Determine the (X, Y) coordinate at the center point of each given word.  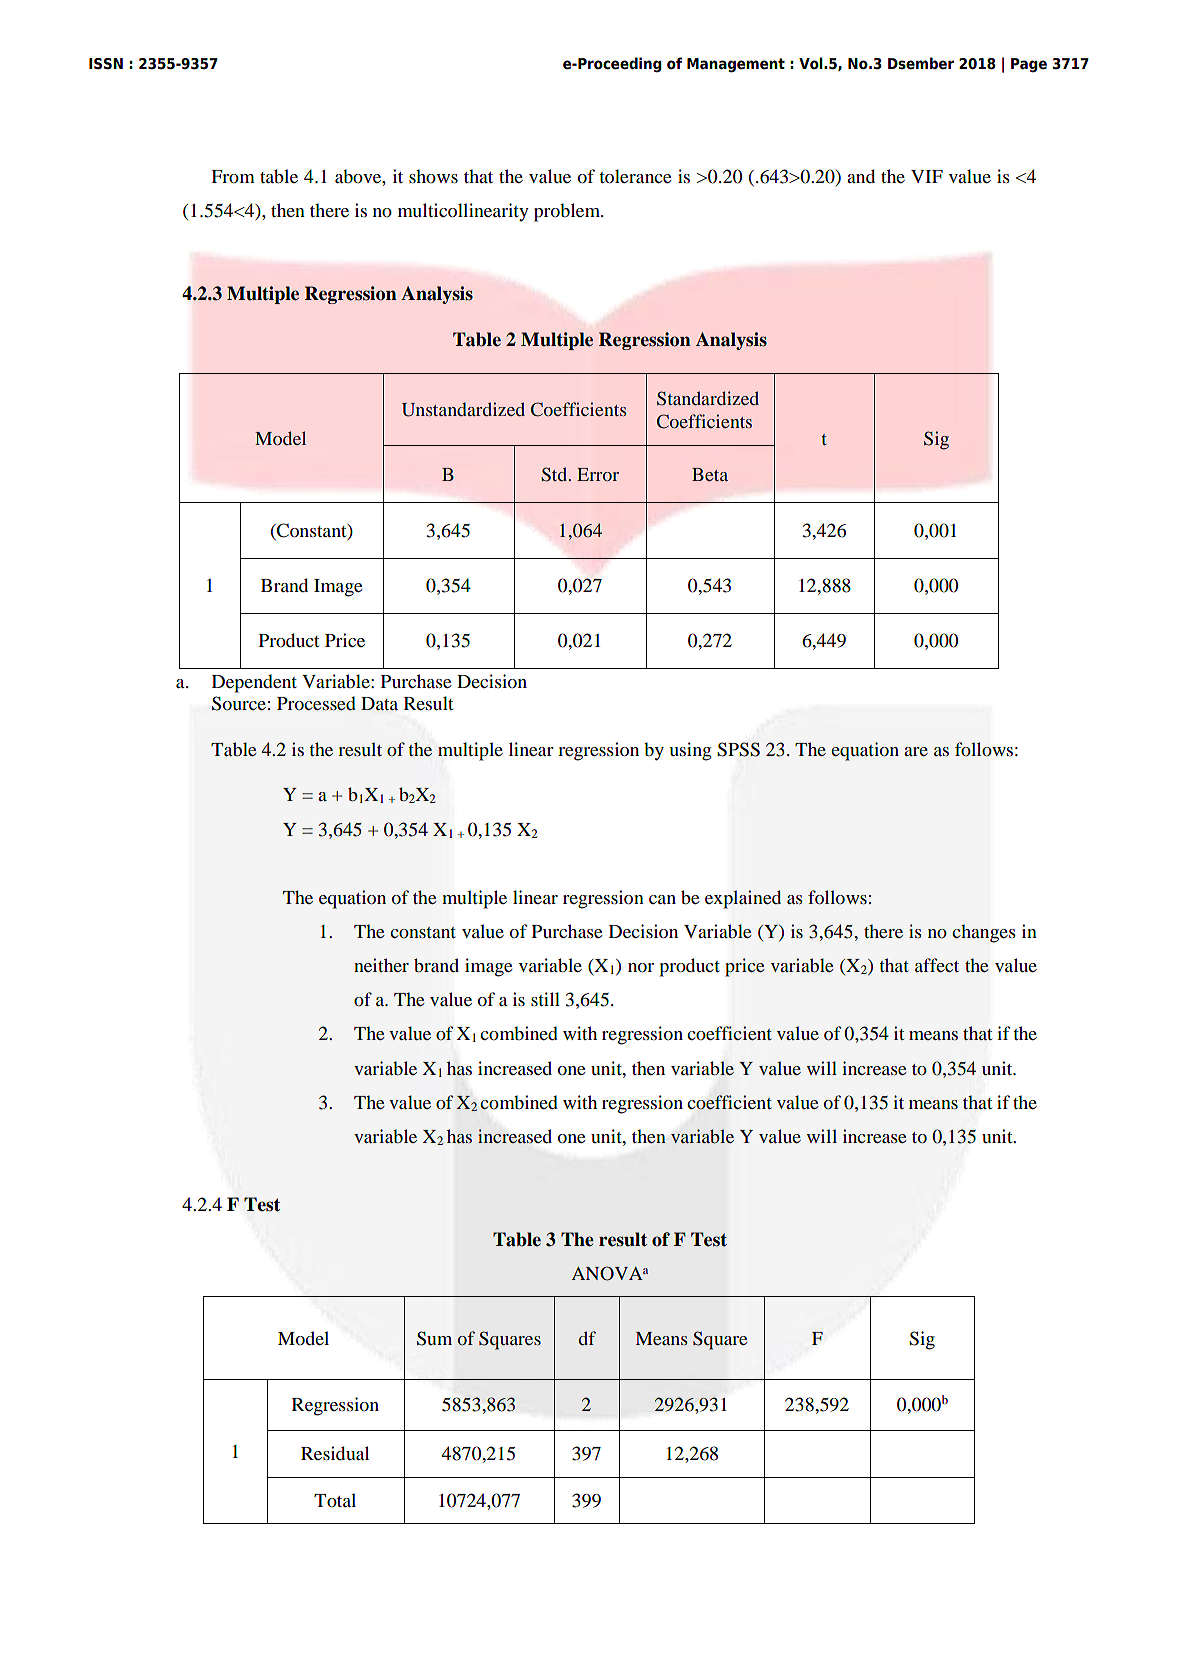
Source (239, 703)
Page (1029, 65)
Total (335, 1500)
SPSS (738, 749)
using (690, 751)
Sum (434, 1338)
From (233, 176)
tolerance (635, 176)
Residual (335, 1453)
